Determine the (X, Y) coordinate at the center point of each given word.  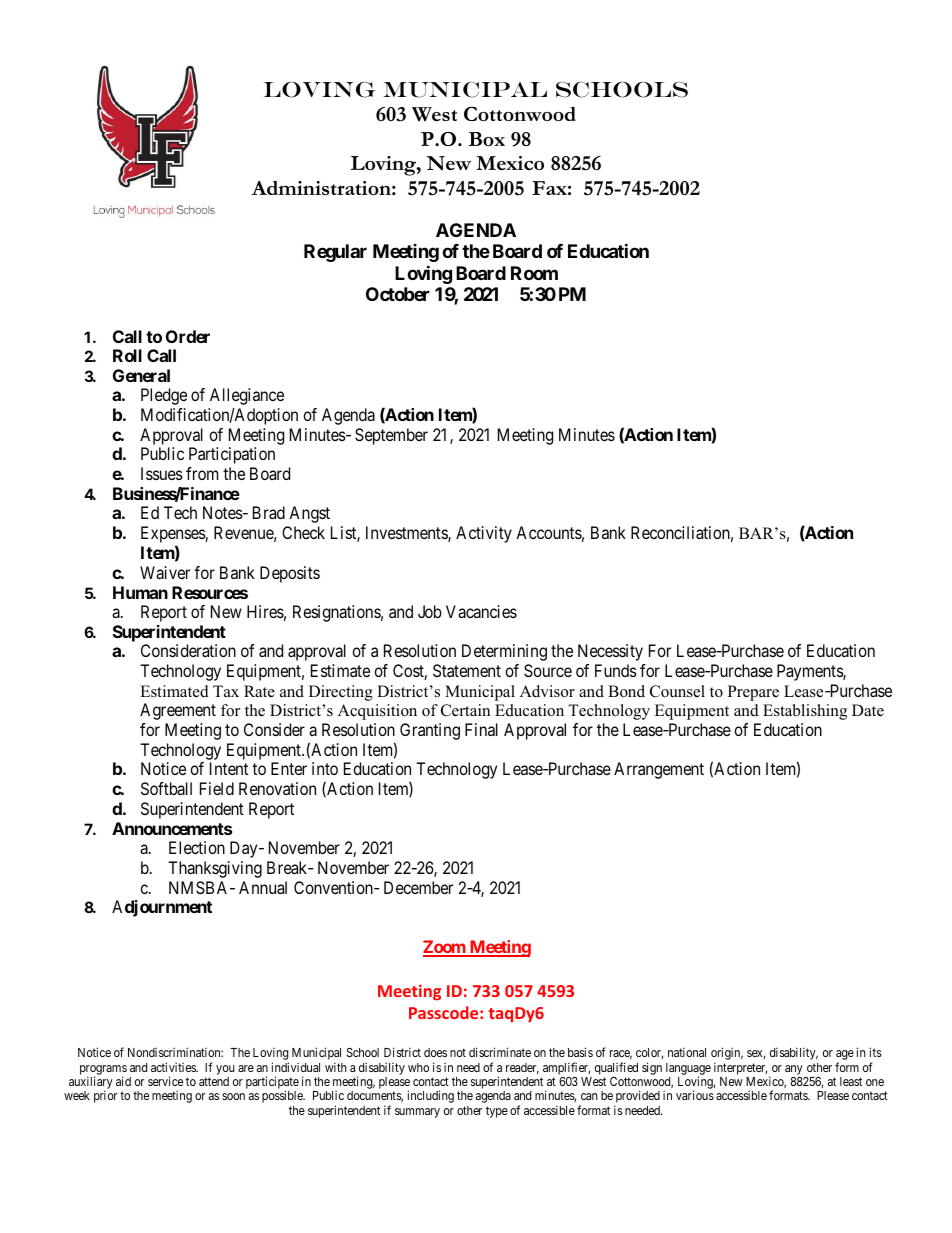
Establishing (805, 712)
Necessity (610, 652)
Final (481, 729)
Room (534, 273)
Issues (162, 473)
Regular (335, 253)
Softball (166, 788)
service (165, 1081)
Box (487, 139)
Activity (484, 534)
